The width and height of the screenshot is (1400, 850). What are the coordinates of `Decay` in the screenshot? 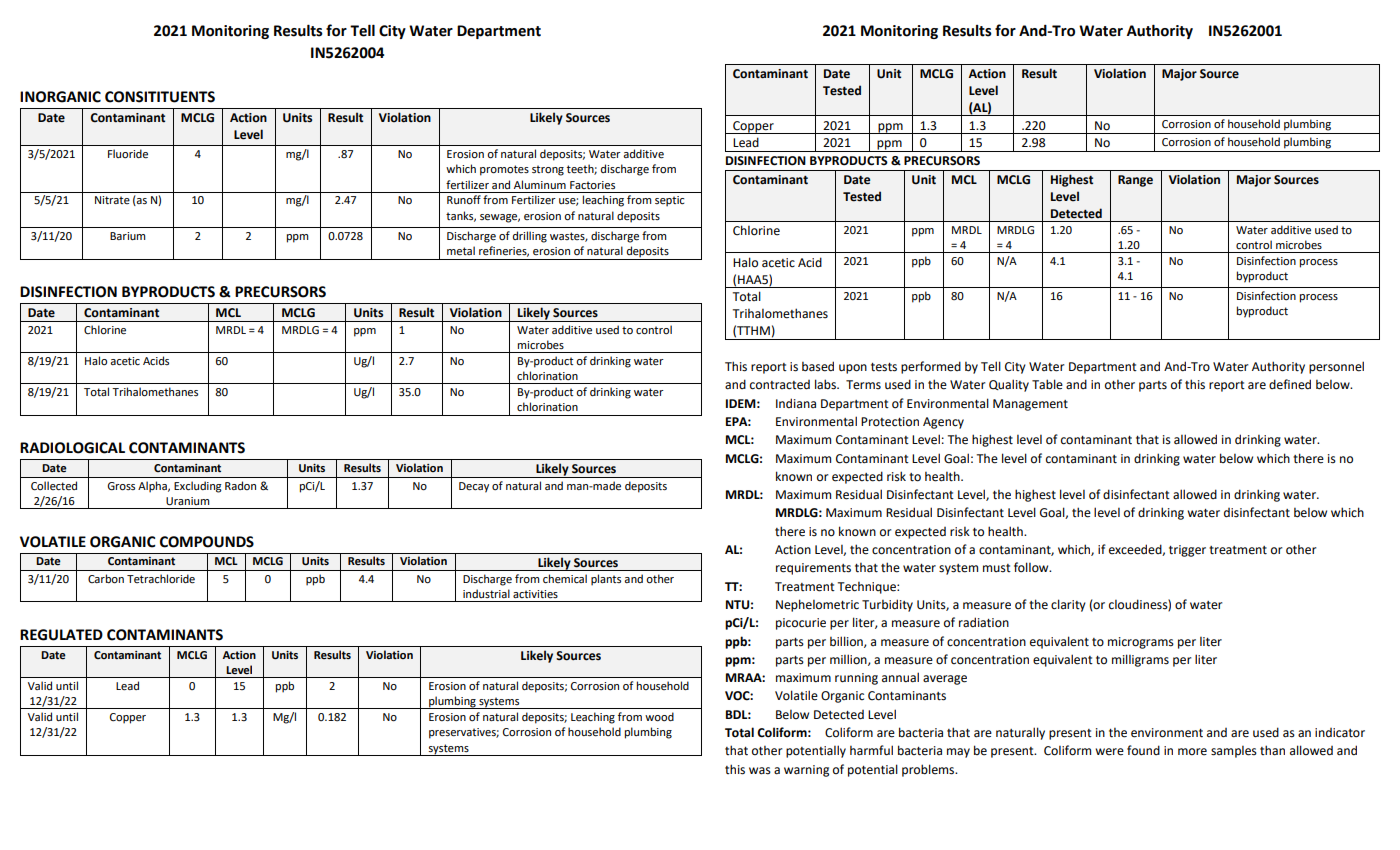 It's located at (474, 487).
